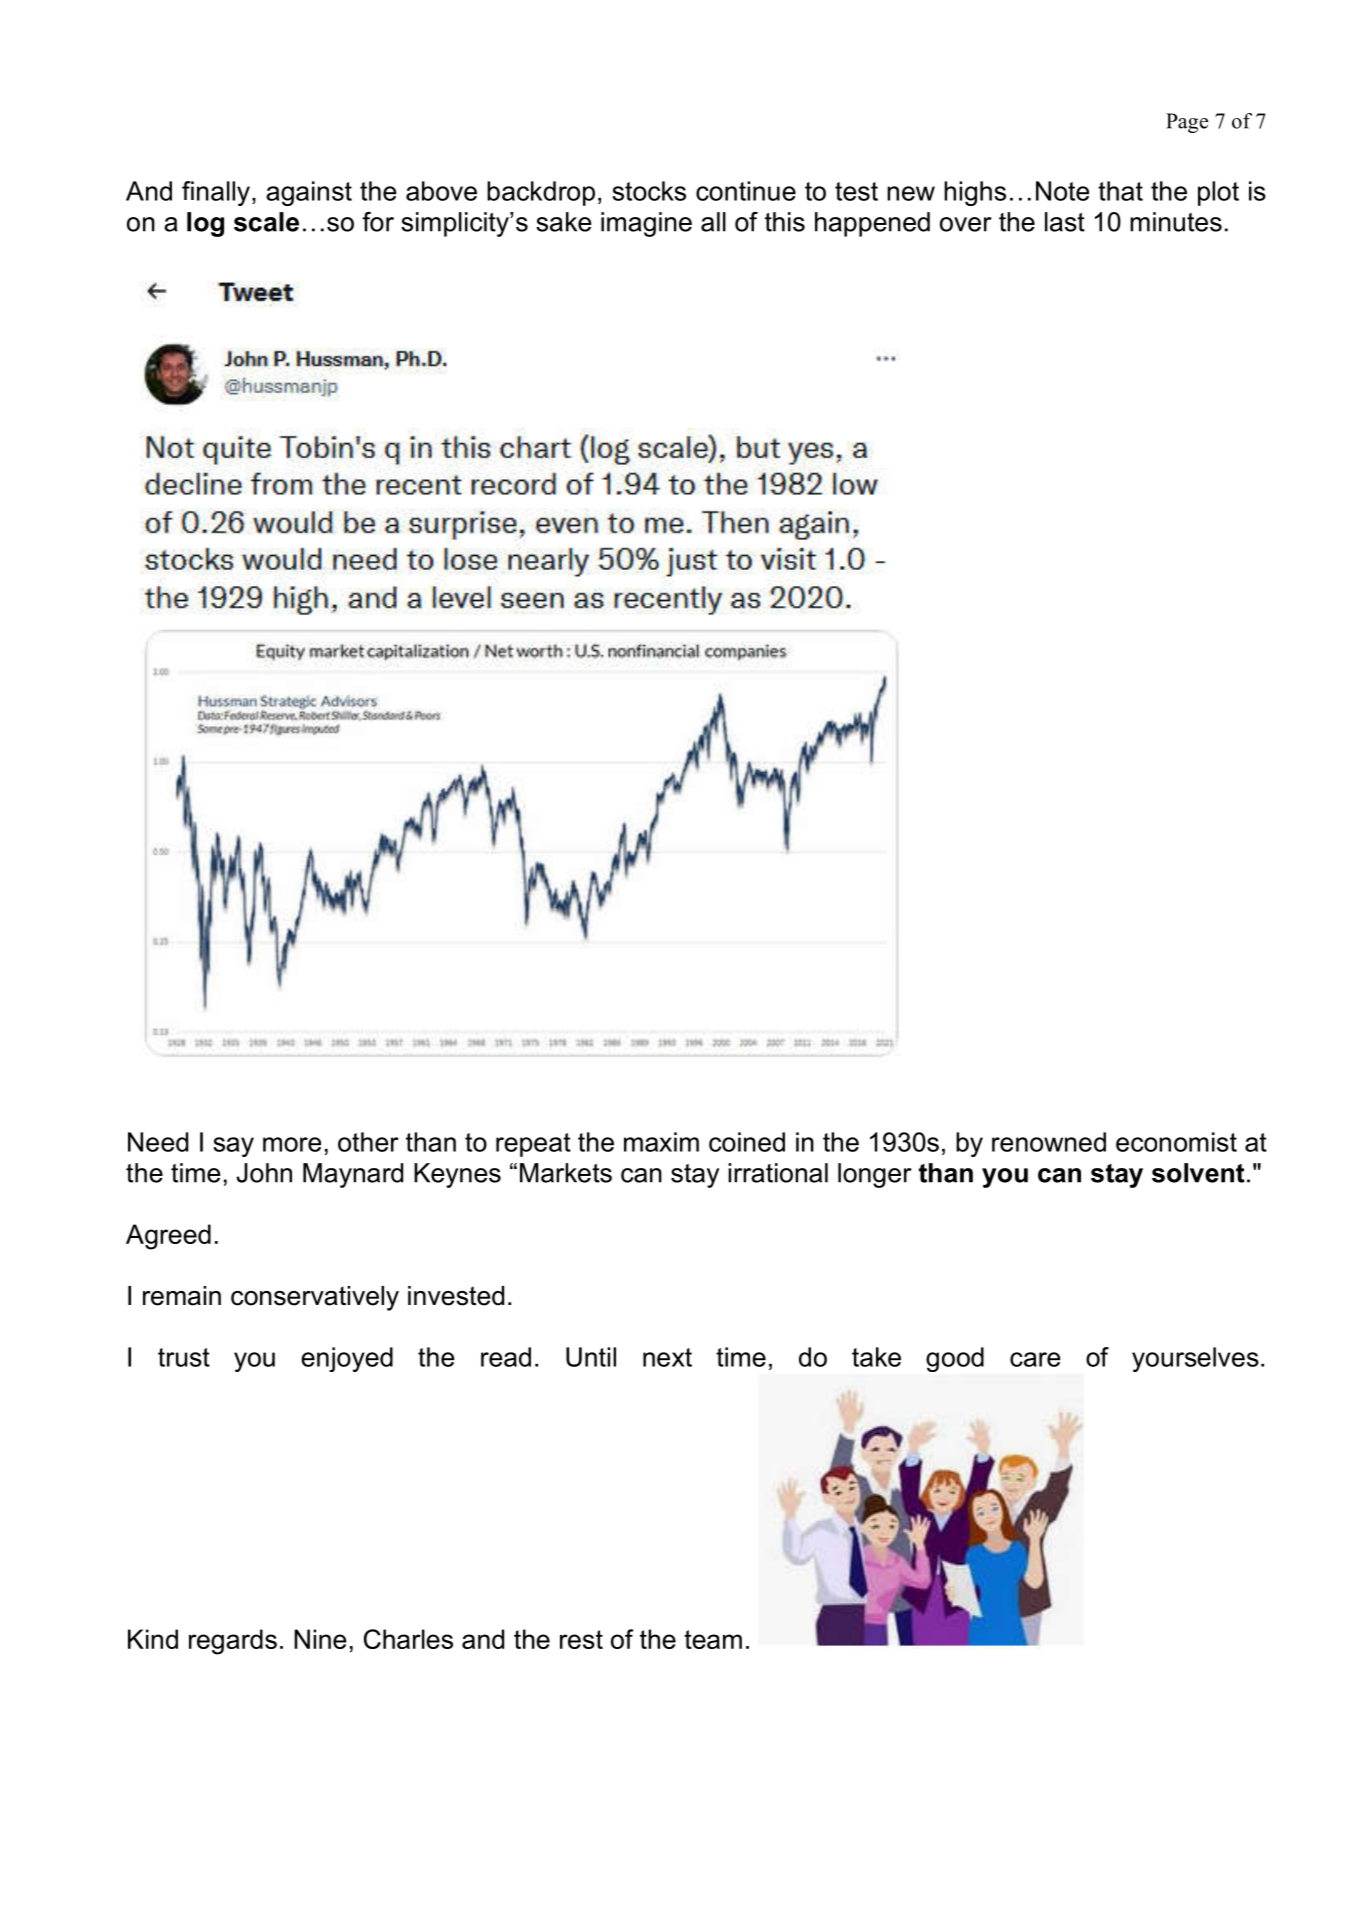 This page has width=1360, height=1924. What do you see at coordinates (309, 193) in the page?
I see `against` at bounding box center [309, 193].
